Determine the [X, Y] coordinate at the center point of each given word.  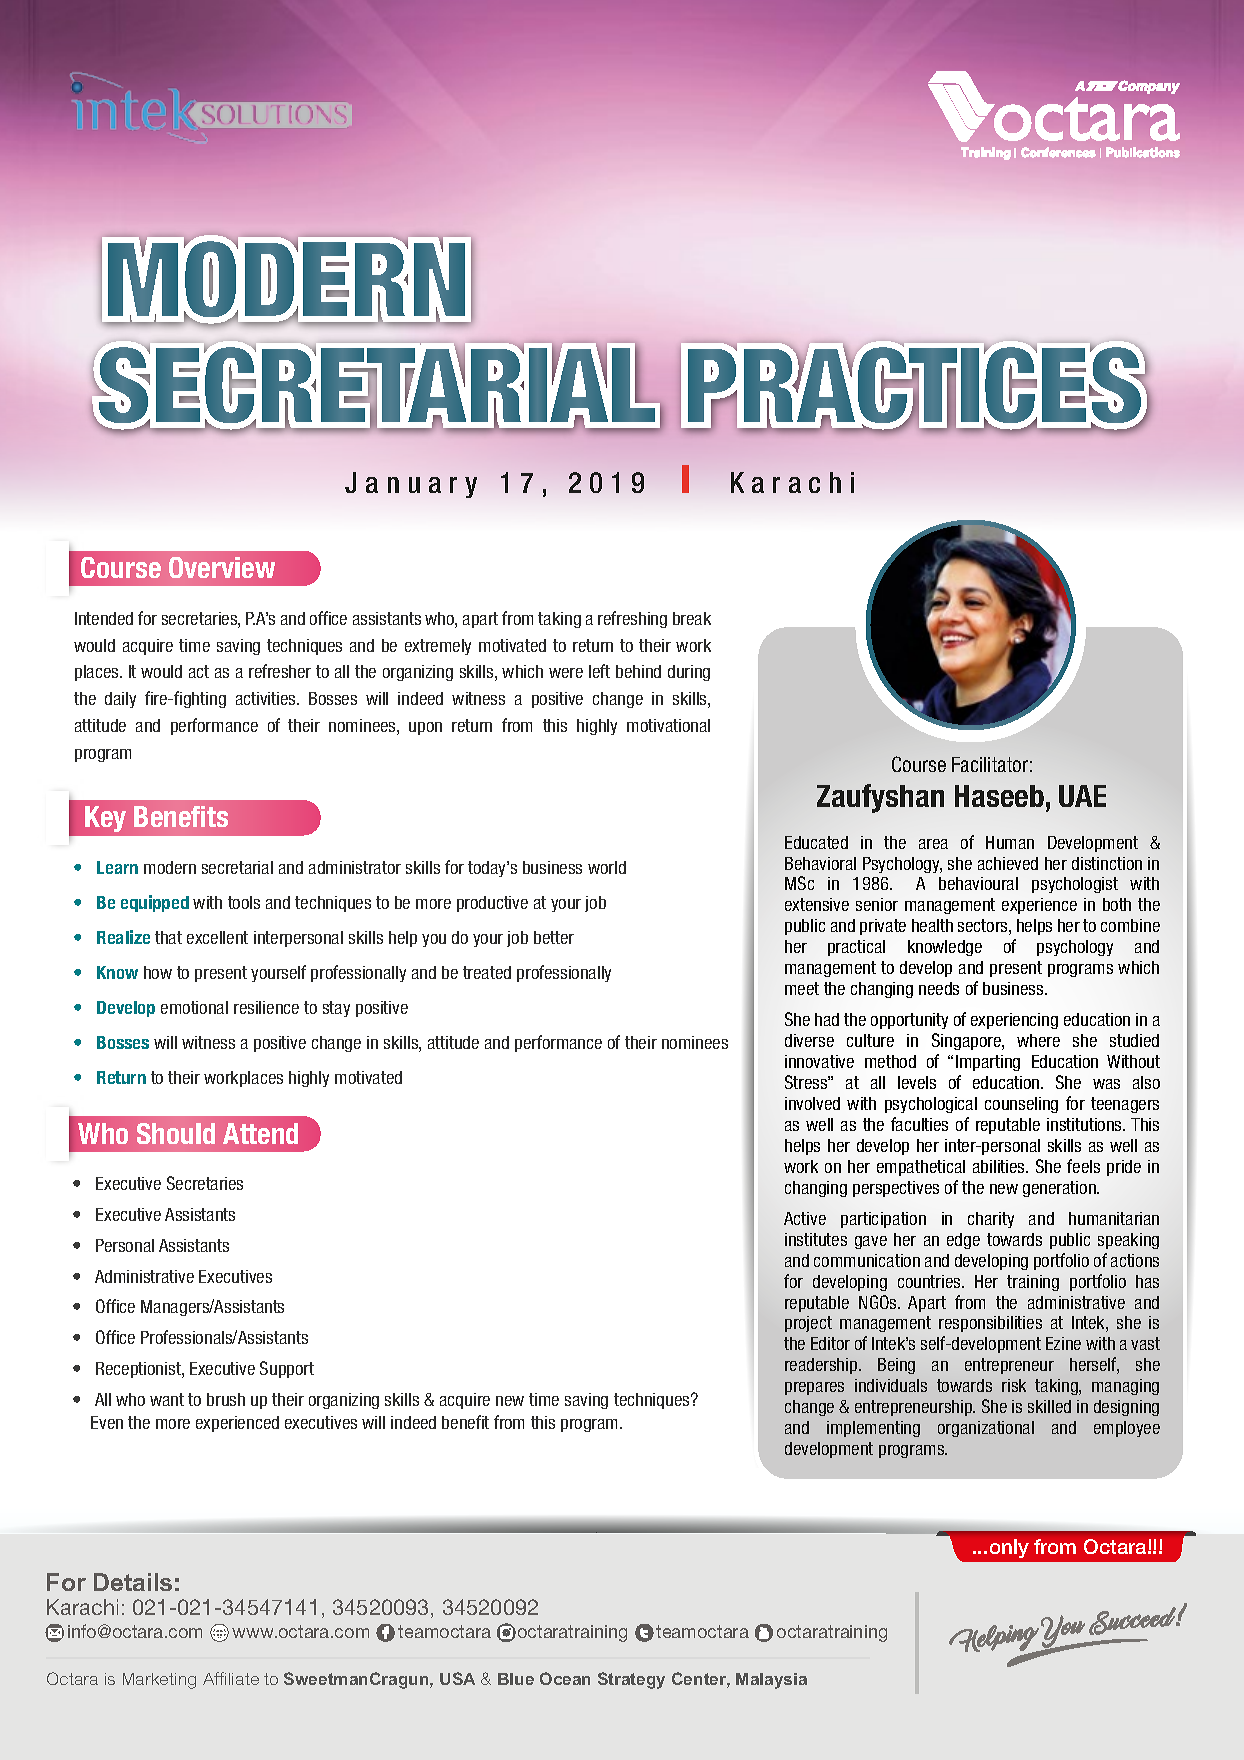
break [692, 618]
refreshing [632, 619]
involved [812, 1103]
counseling [1021, 1105]
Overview [222, 567]
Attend [260, 1133]
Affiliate [231, 1678]
